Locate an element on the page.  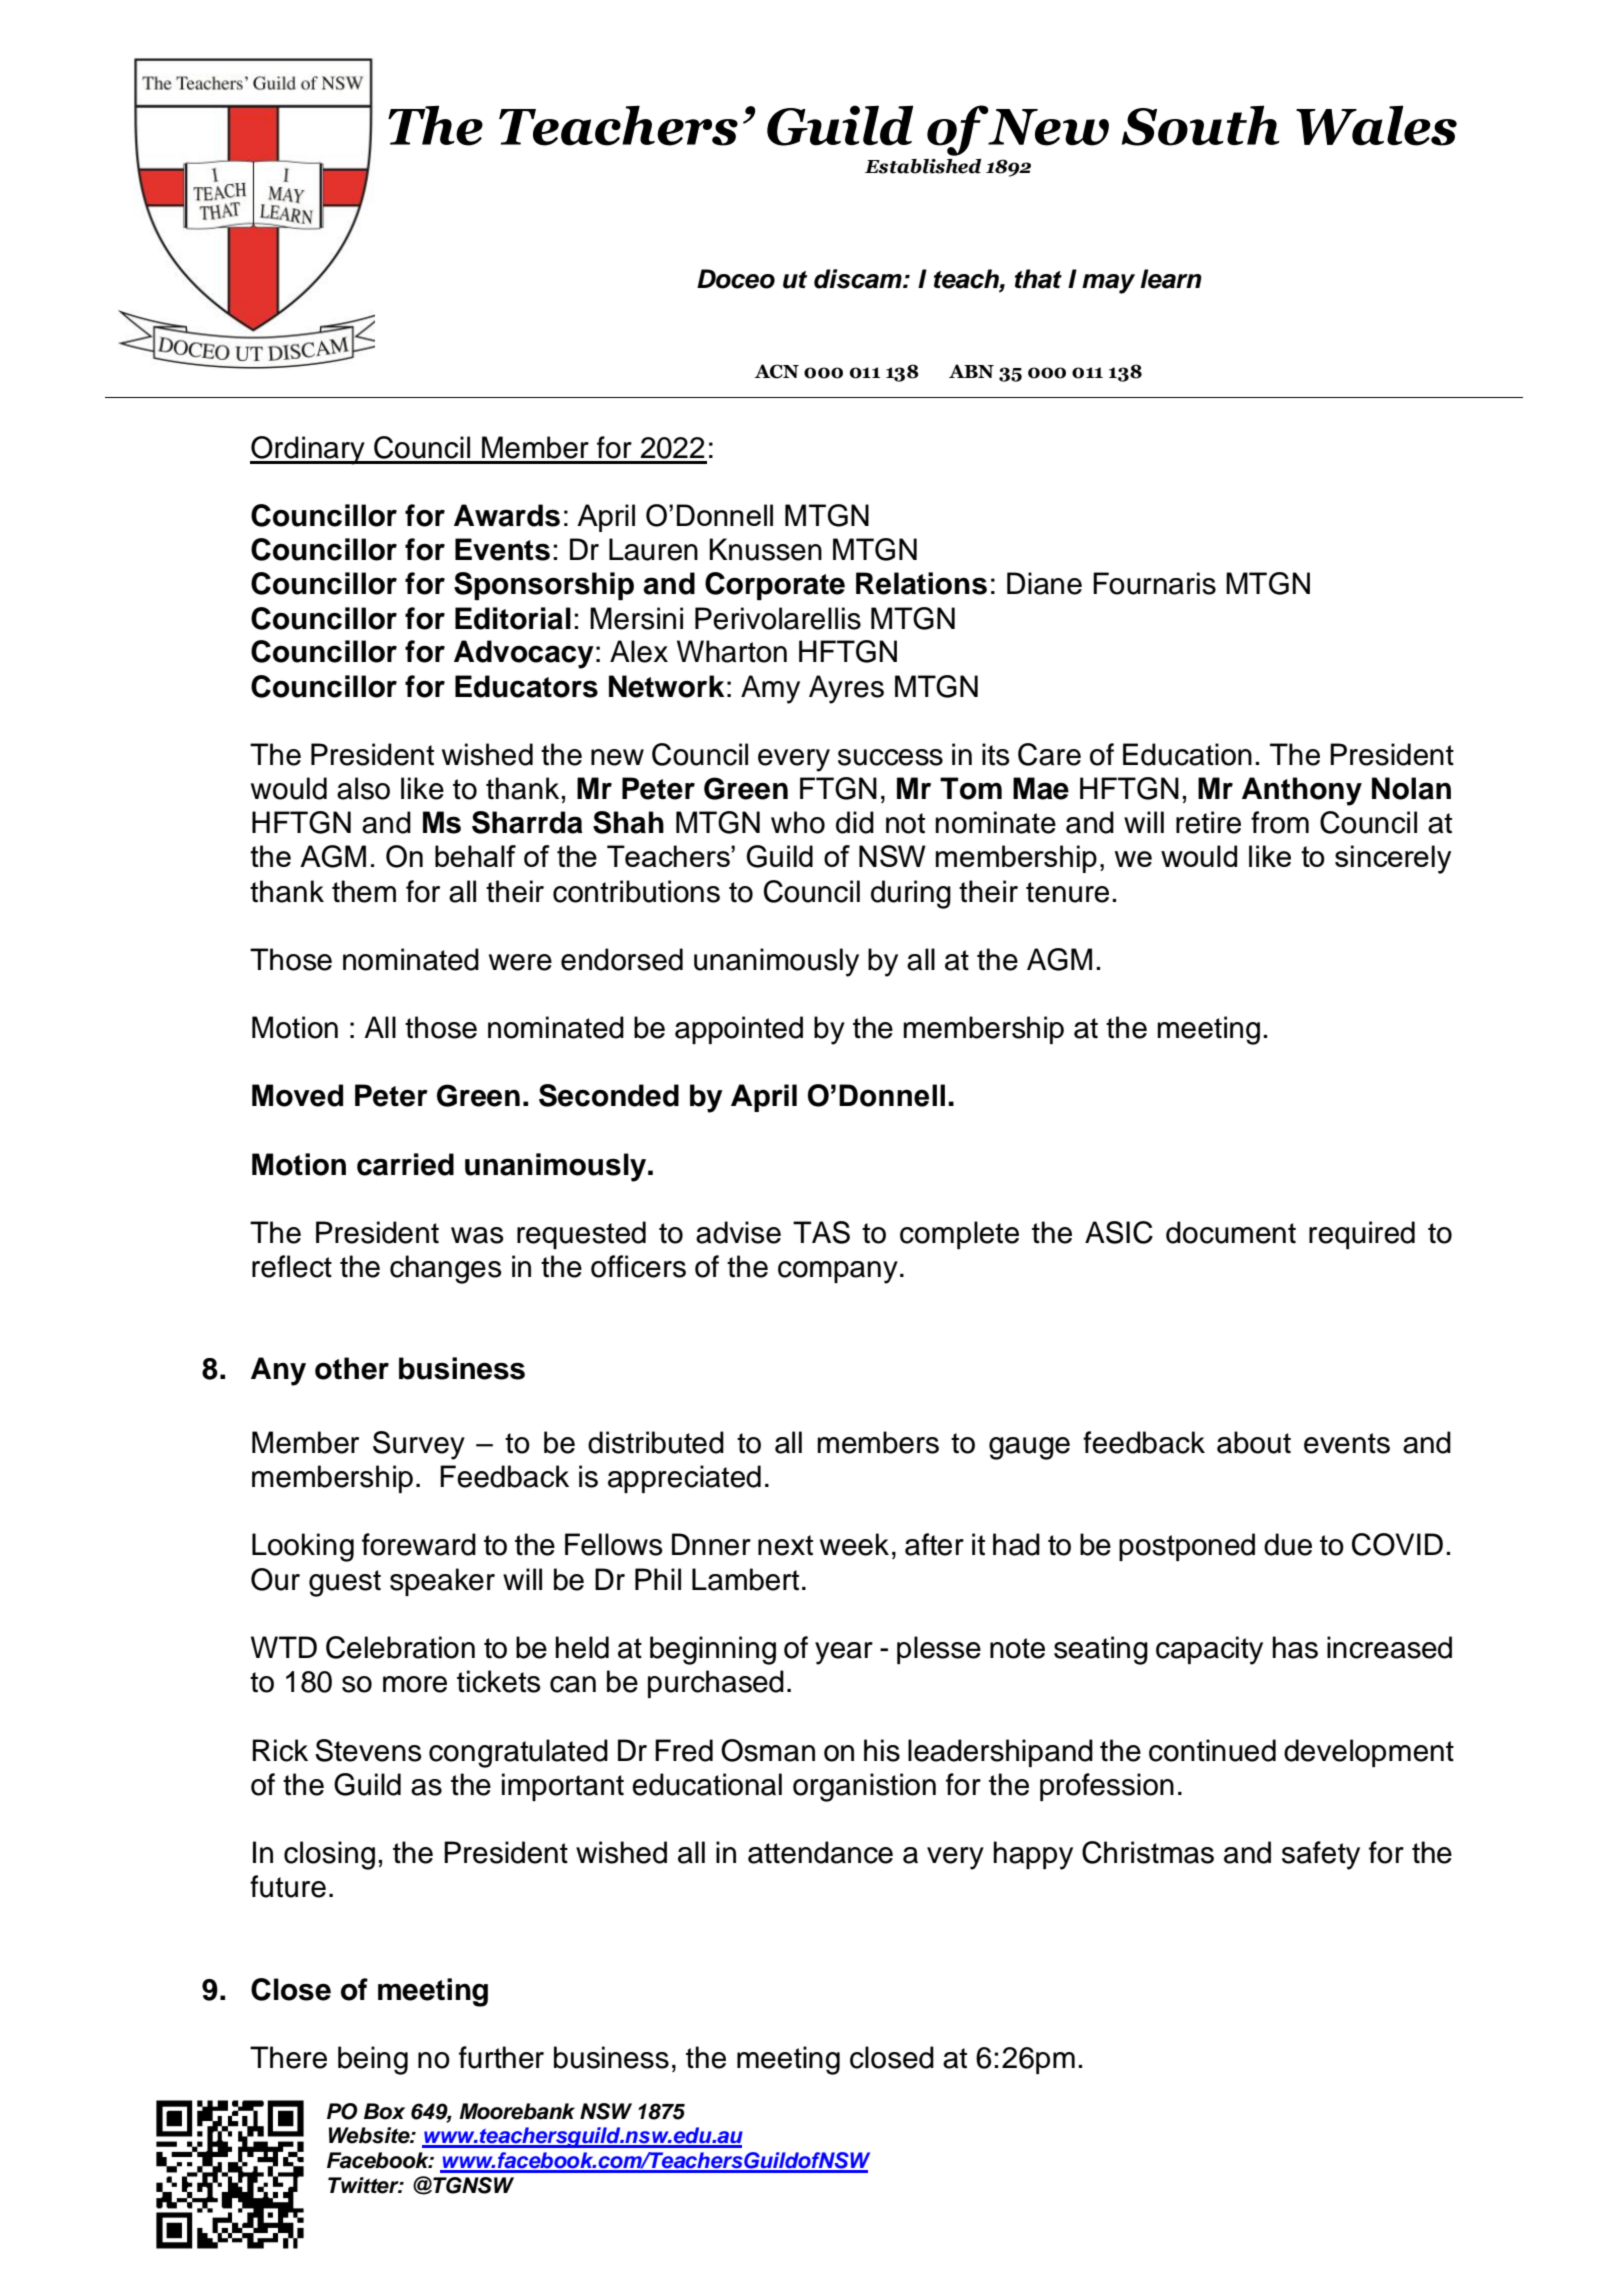
from is located at coordinates (1280, 822).
